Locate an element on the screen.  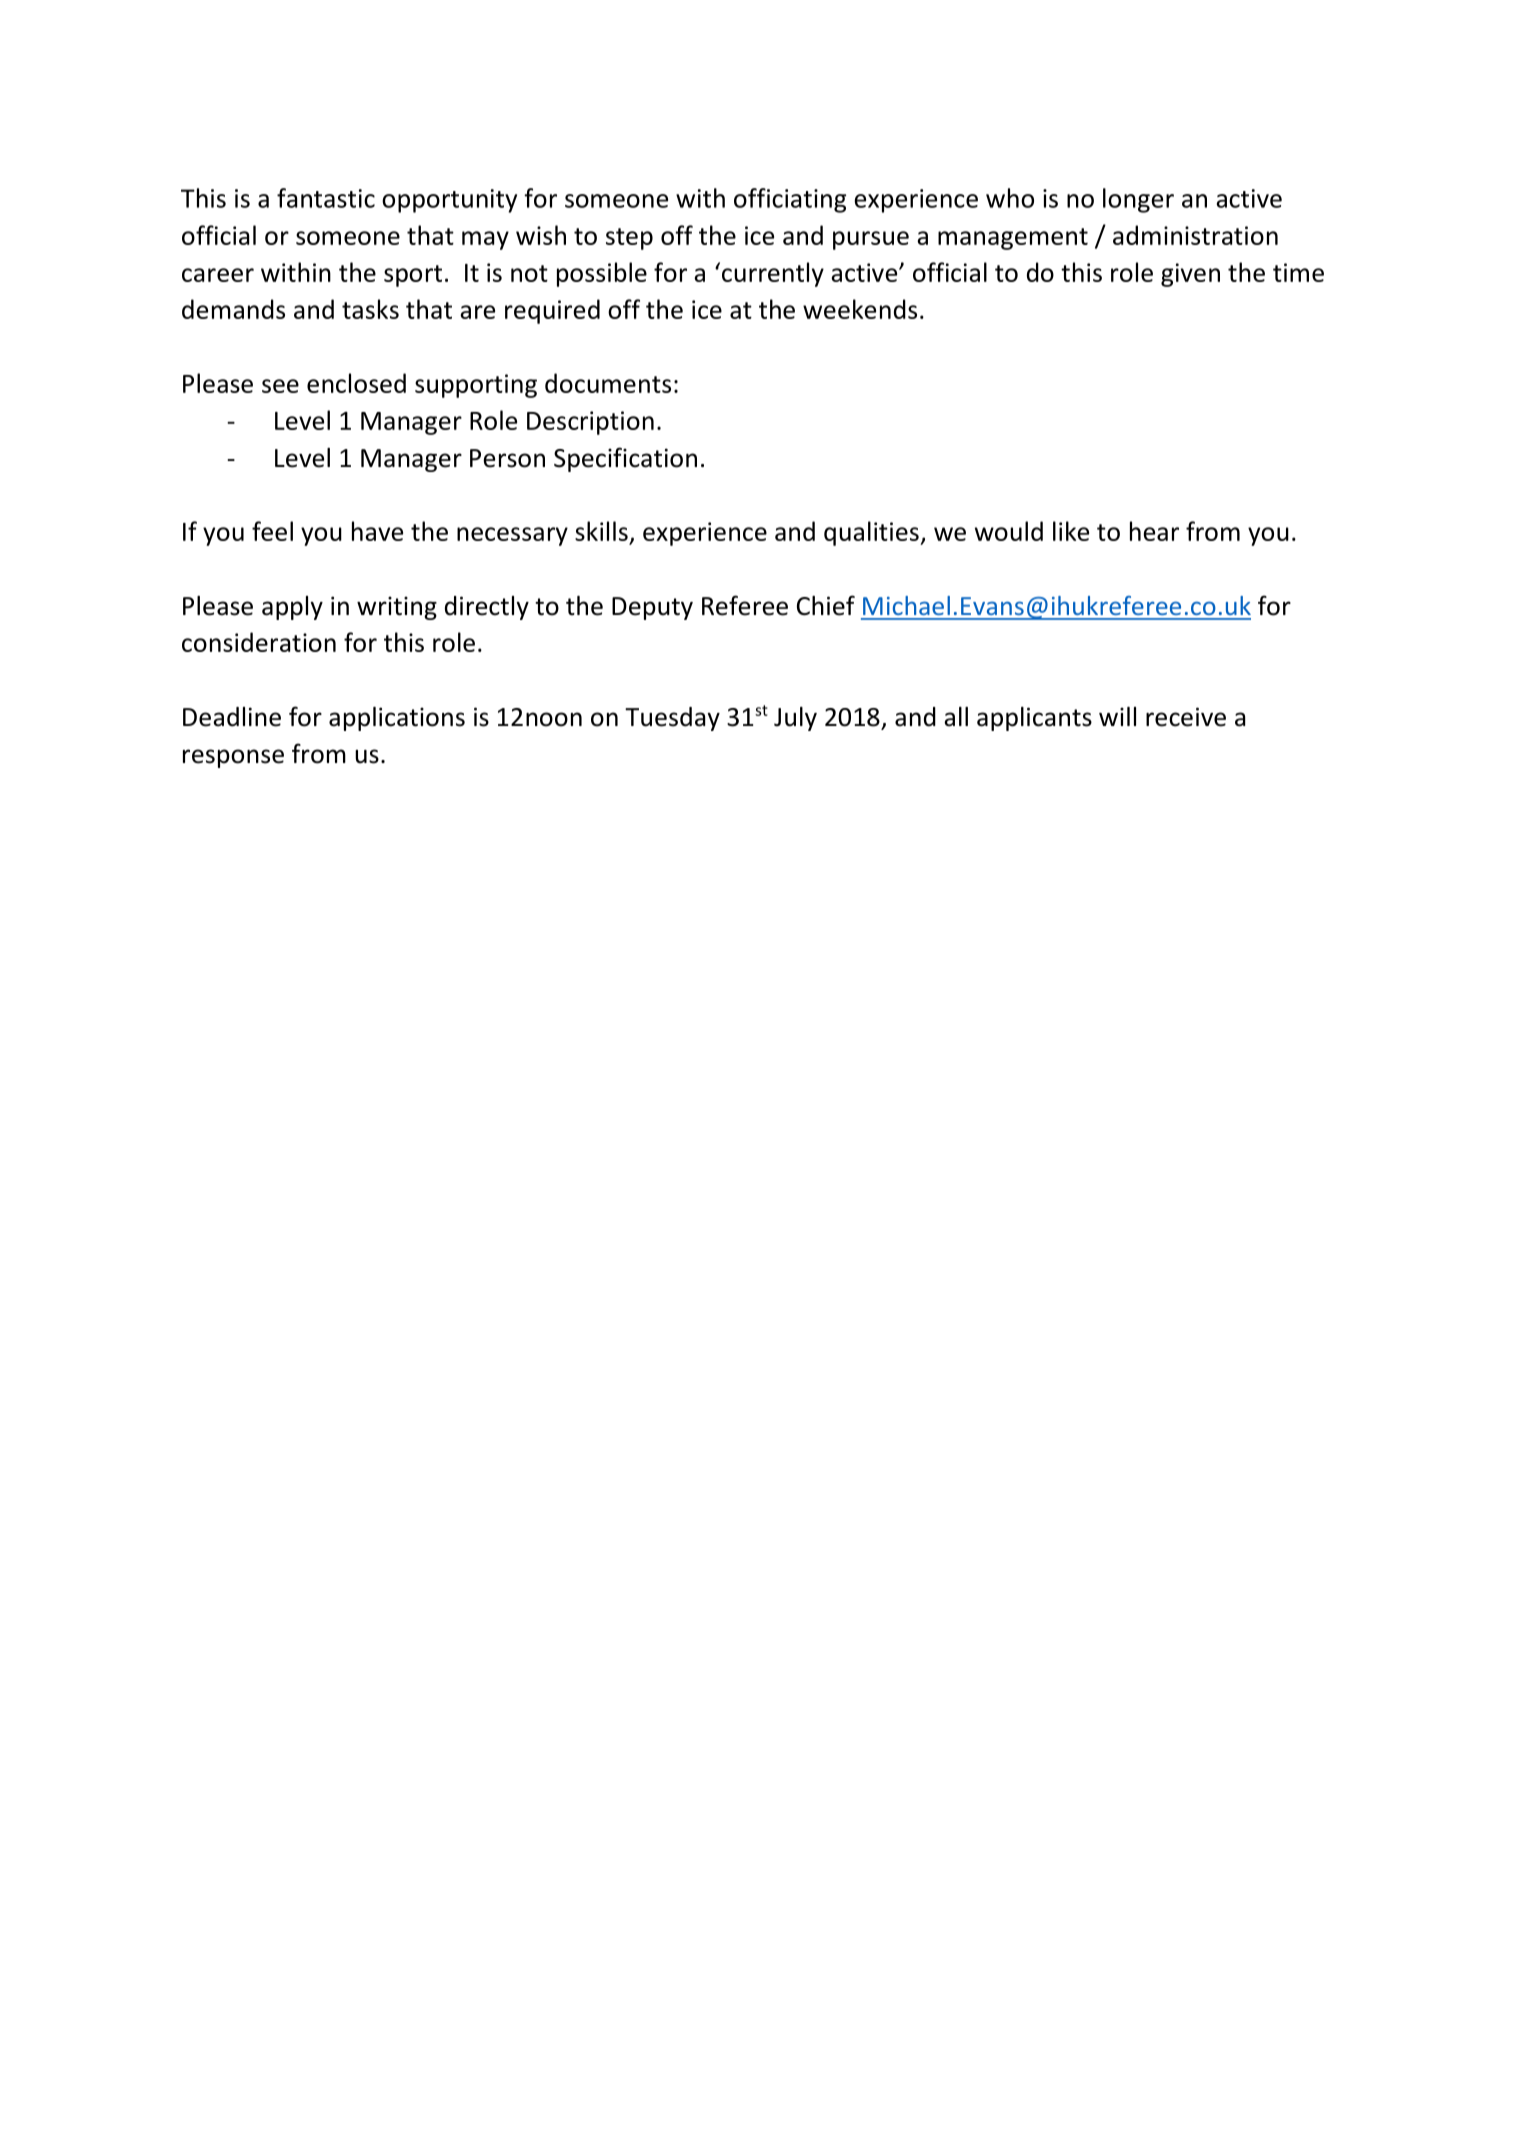
July is located at coordinates (795, 719).
